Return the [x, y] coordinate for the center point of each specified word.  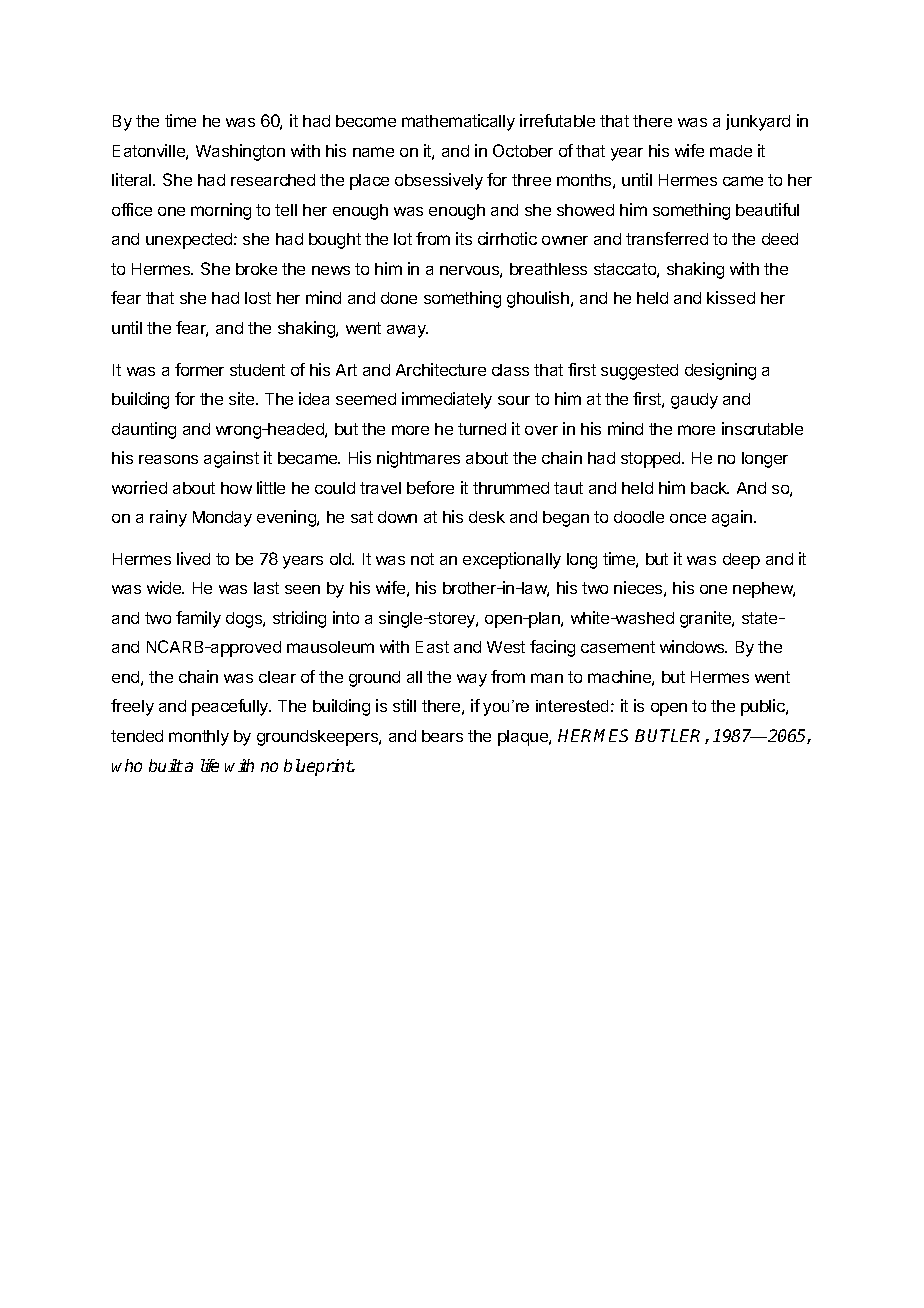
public [764, 707]
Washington [240, 152]
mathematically [458, 122]
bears [442, 736]
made [731, 151]
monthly [199, 738]
